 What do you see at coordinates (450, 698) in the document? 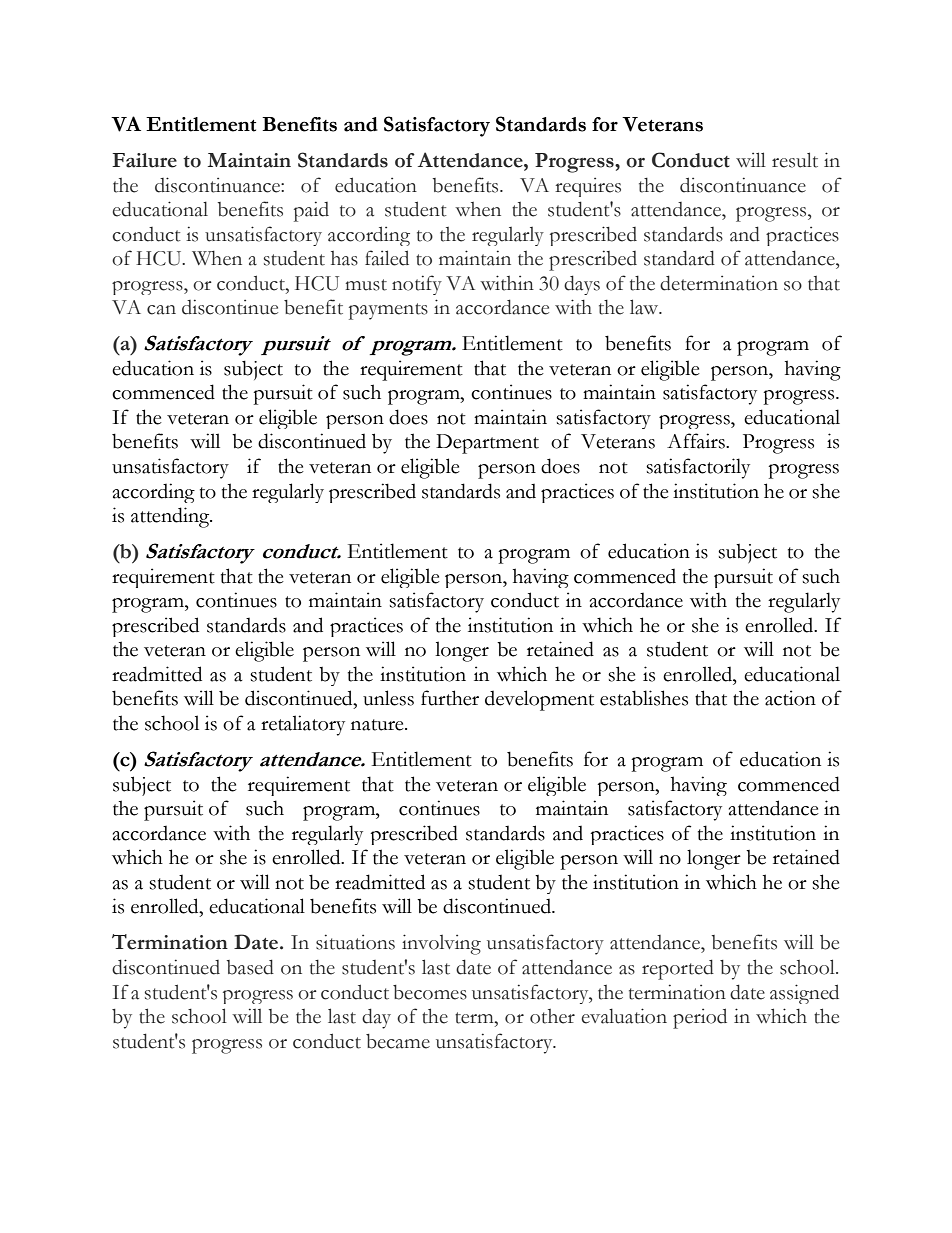
I see `further` at bounding box center [450, 698].
